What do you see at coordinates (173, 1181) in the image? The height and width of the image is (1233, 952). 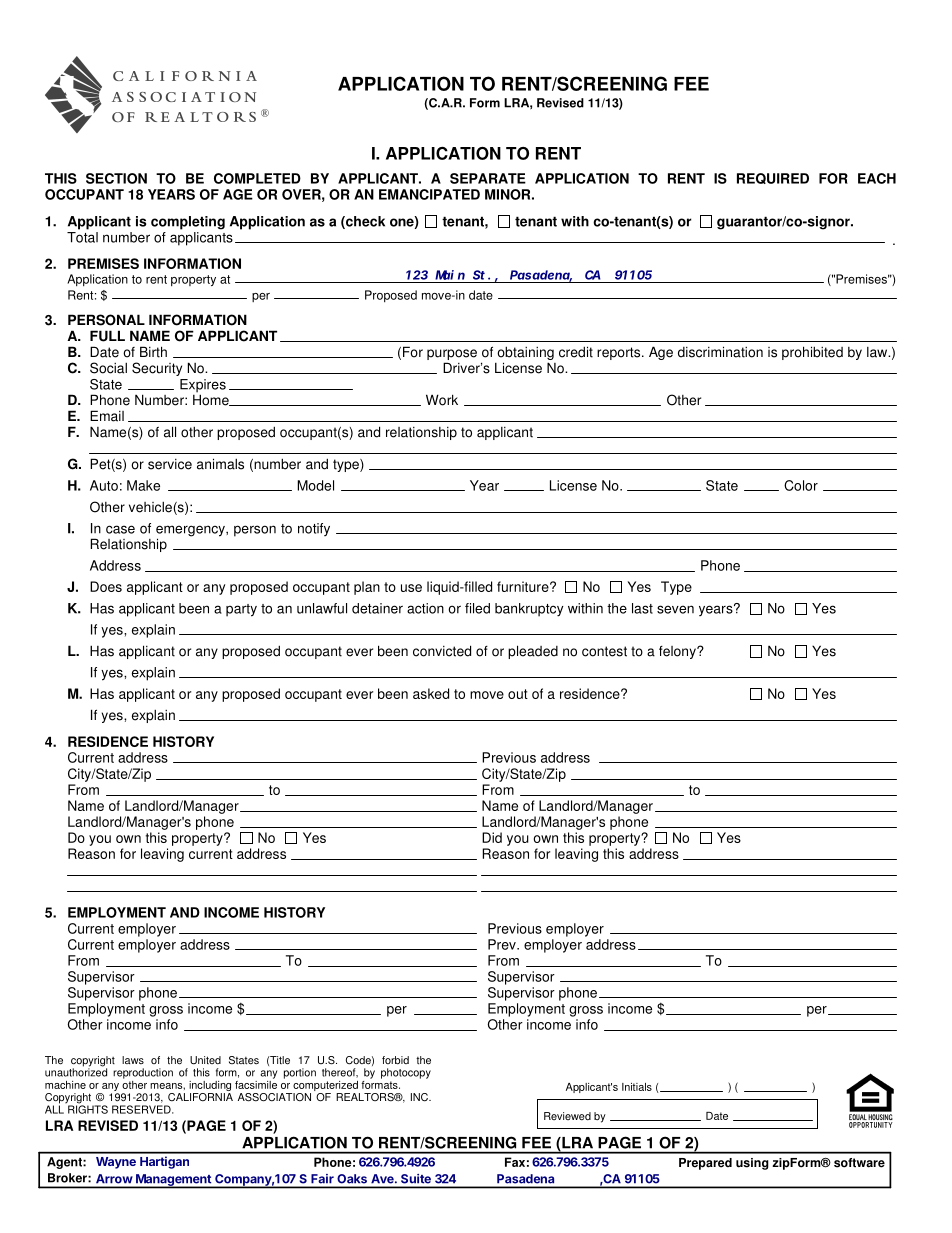 I see `Management` at bounding box center [173, 1181].
